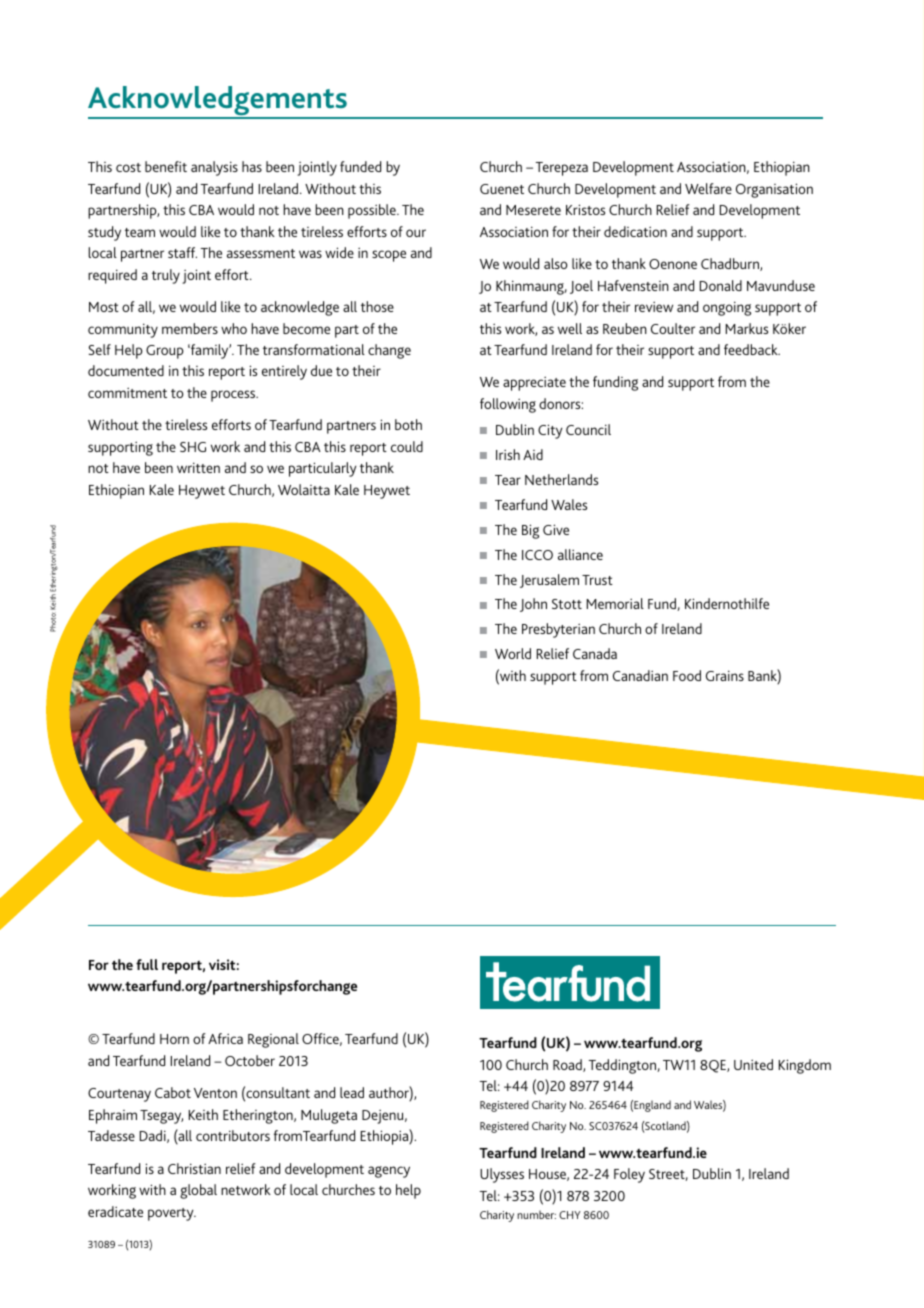 The image size is (924, 1308). I want to click on Big, so click(530, 531).
